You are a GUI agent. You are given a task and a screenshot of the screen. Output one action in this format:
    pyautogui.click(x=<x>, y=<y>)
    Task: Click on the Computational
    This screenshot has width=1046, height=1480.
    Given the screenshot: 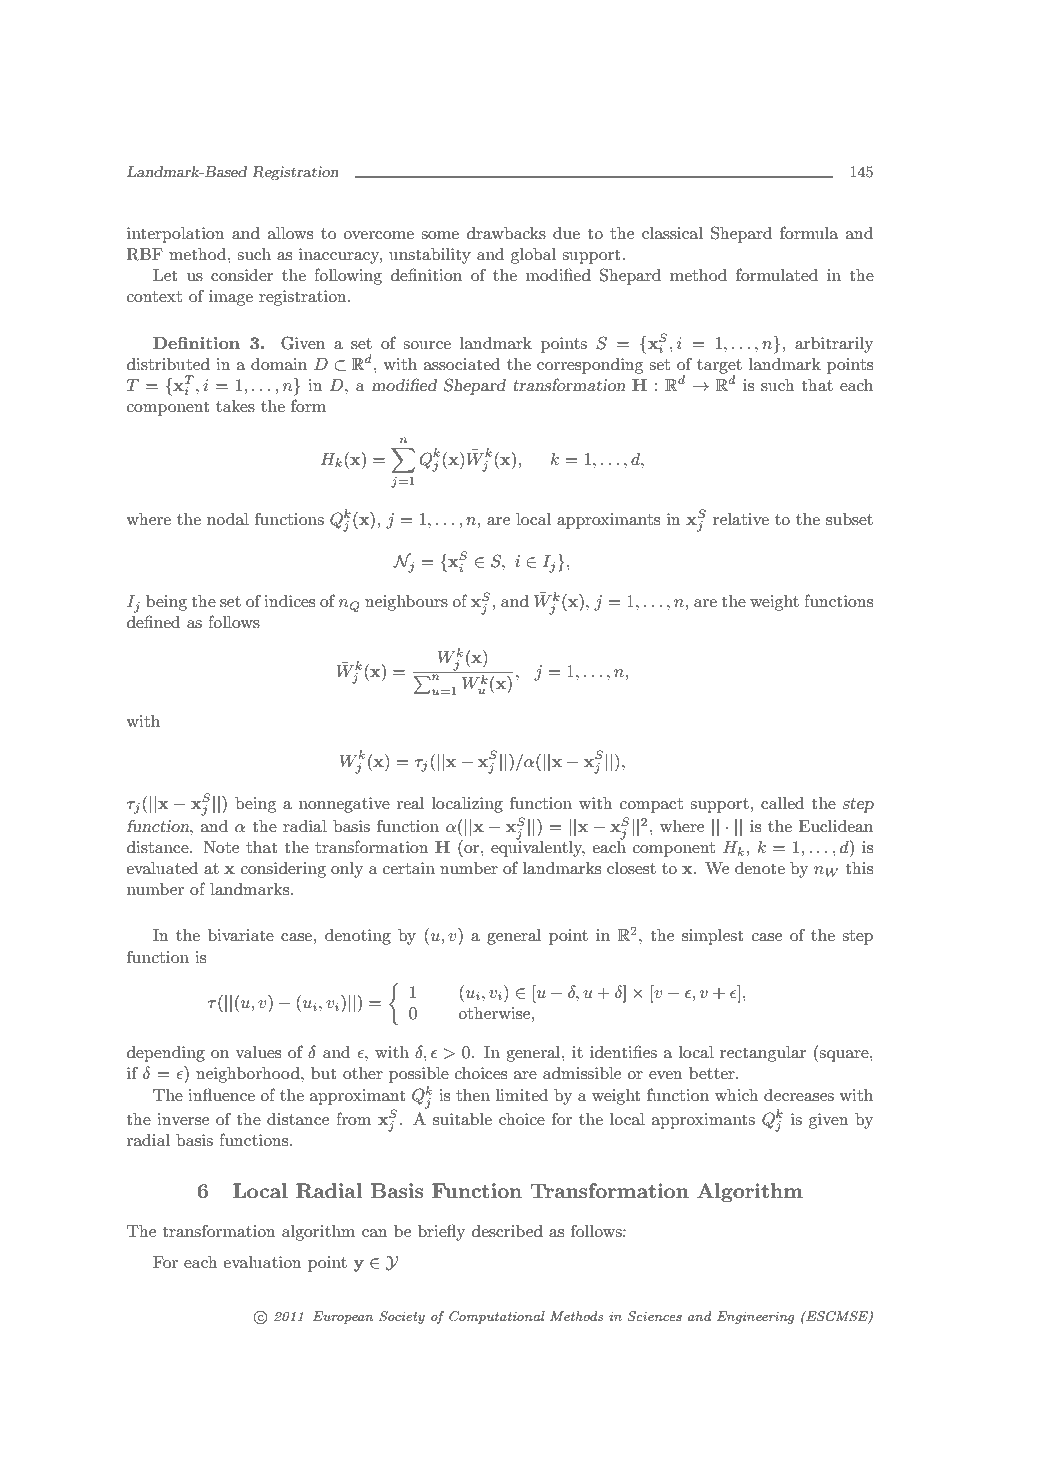 What is the action you would take?
    pyautogui.click(x=497, y=1317)
